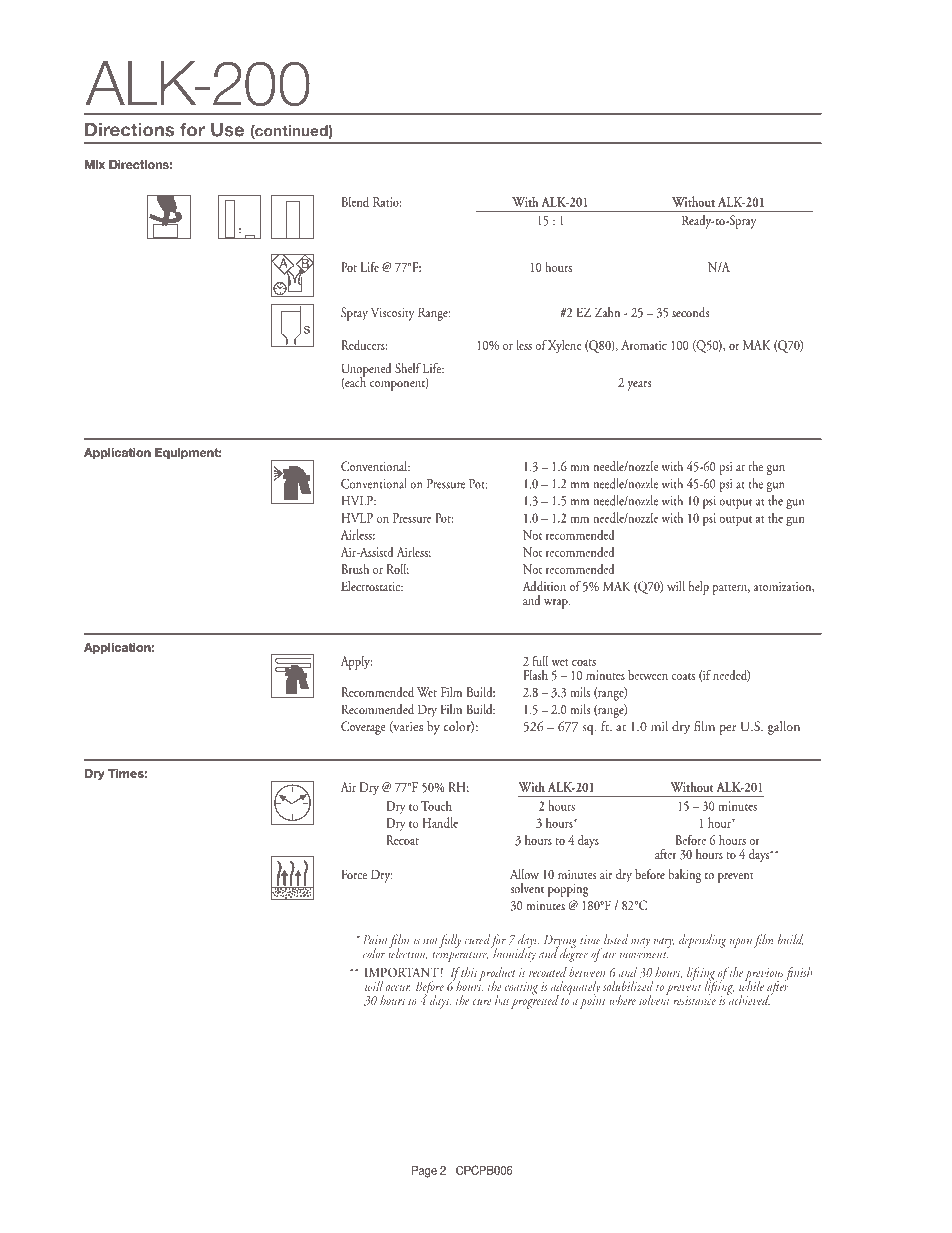 The height and width of the screenshot is (1233, 952). I want to click on Page, so click(424, 1172).
